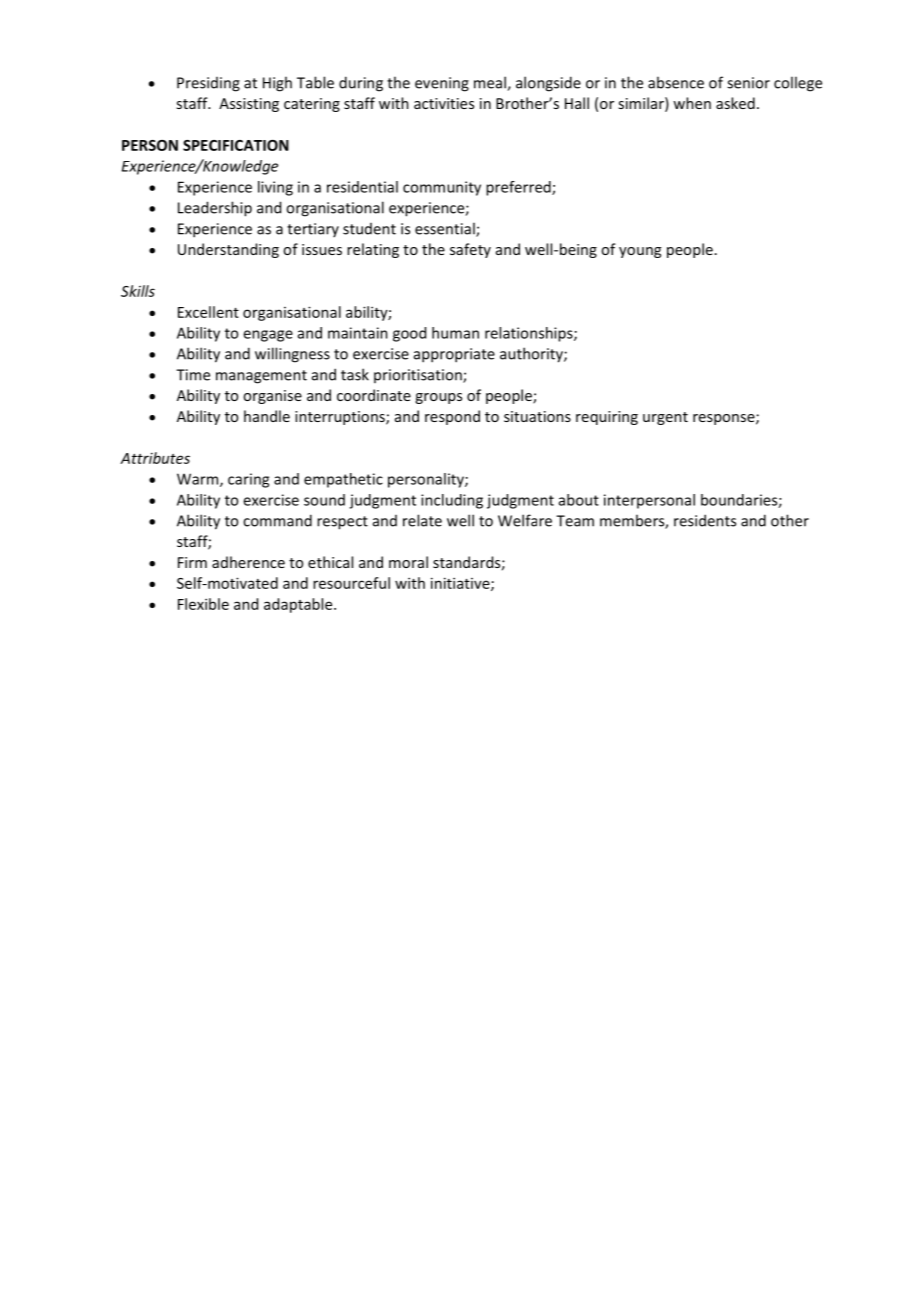  I want to click on authority, so click(532, 355).
